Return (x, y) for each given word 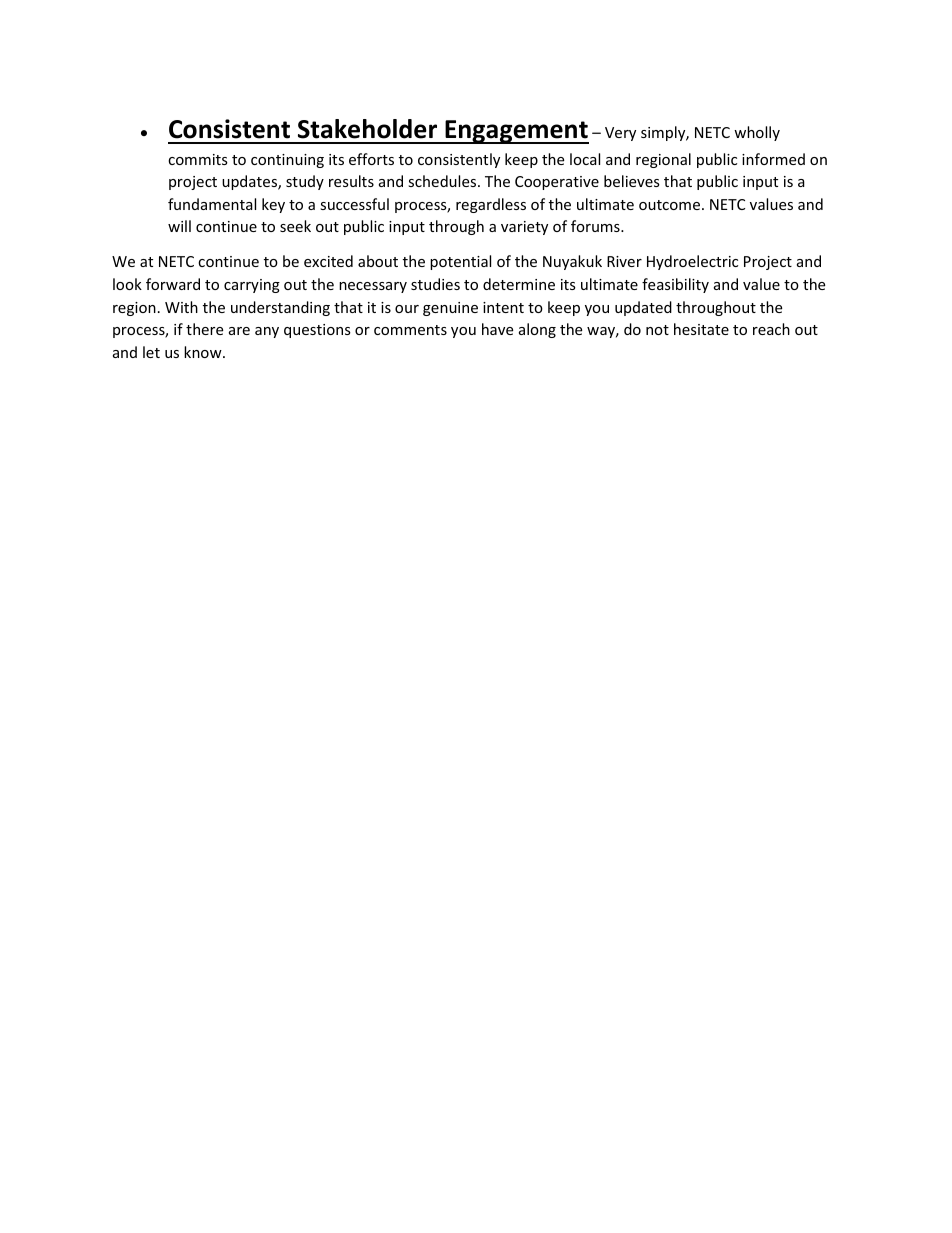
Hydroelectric (692, 262)
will (179, 226)
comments (410, 330)
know (204, 352)
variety (524, 228)
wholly (757, 133)
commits (198, 159)
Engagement (516, 132)
